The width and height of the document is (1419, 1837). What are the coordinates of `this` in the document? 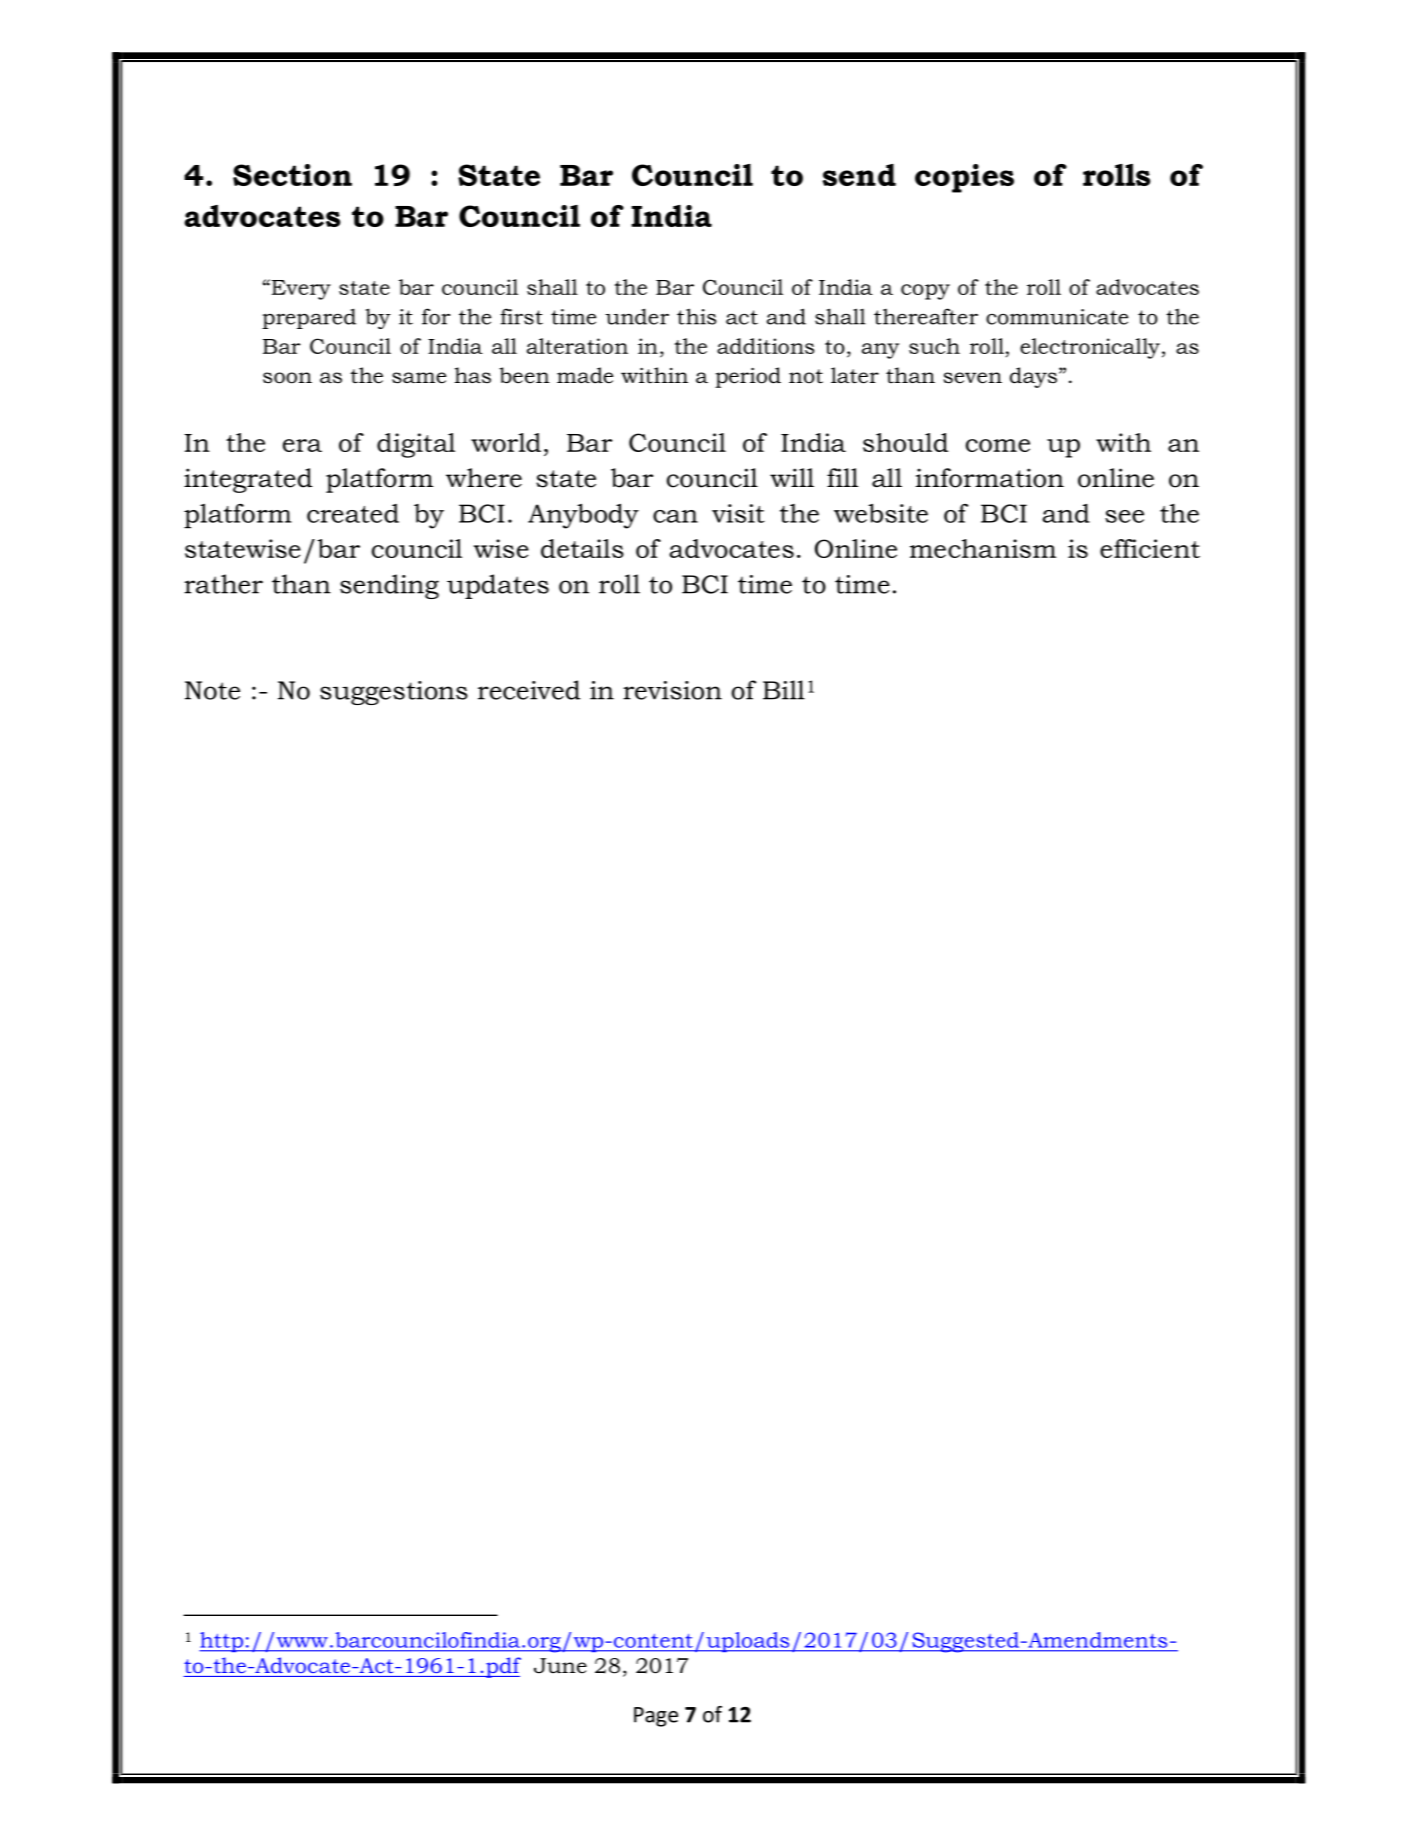 It's located at (696, 316).
